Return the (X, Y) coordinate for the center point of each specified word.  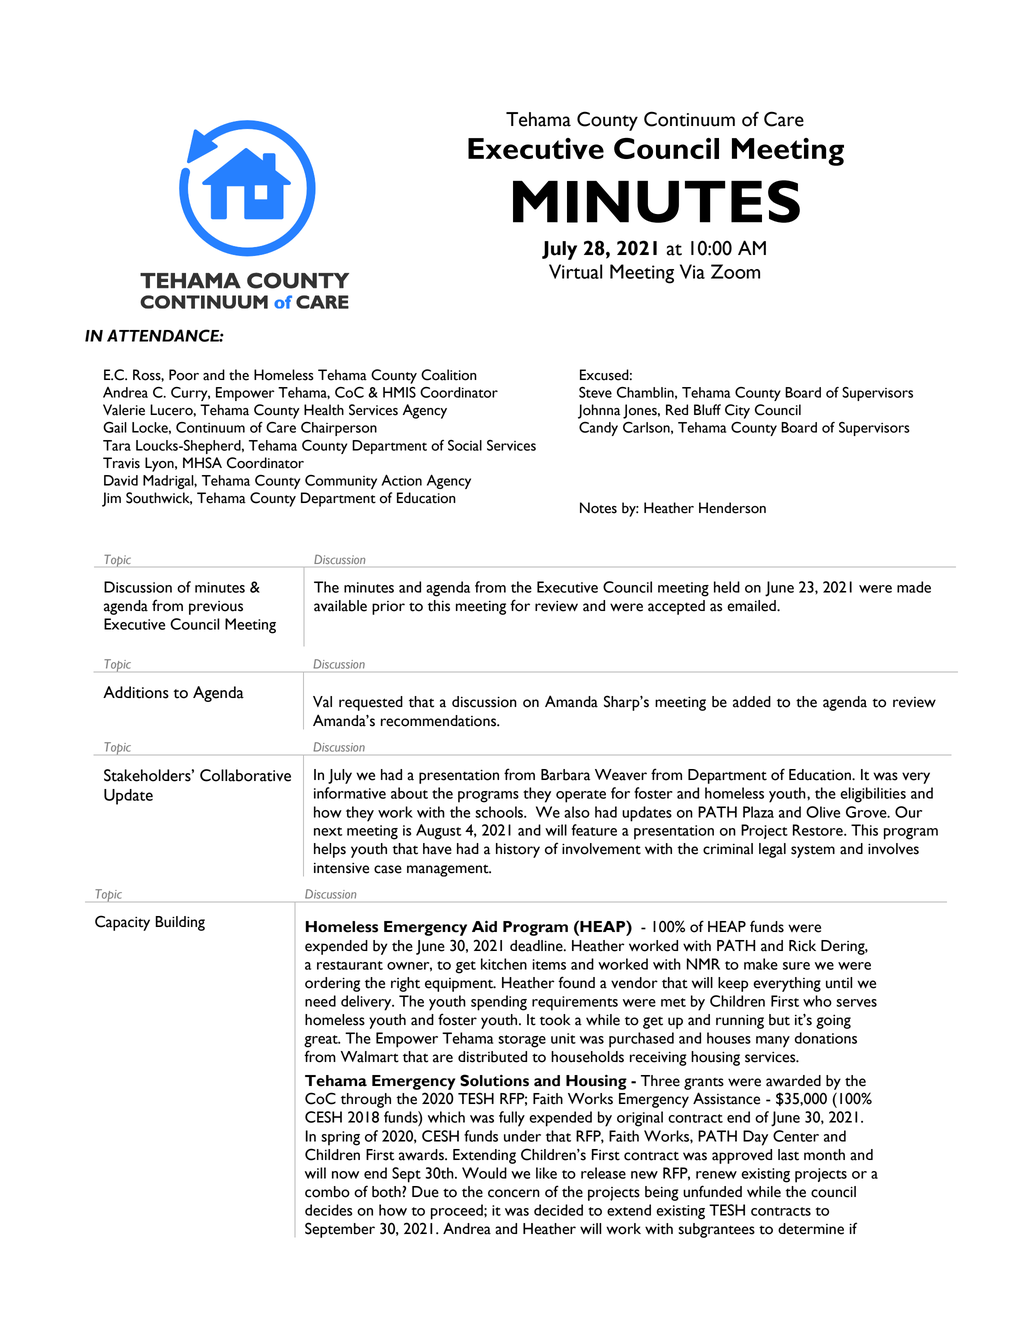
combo (327, 1192)
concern (514, 1193)
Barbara (565, 775)
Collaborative (245, 775)
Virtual (575, 271)
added (752, 702)
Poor (184, 375)
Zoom (735, 271)
